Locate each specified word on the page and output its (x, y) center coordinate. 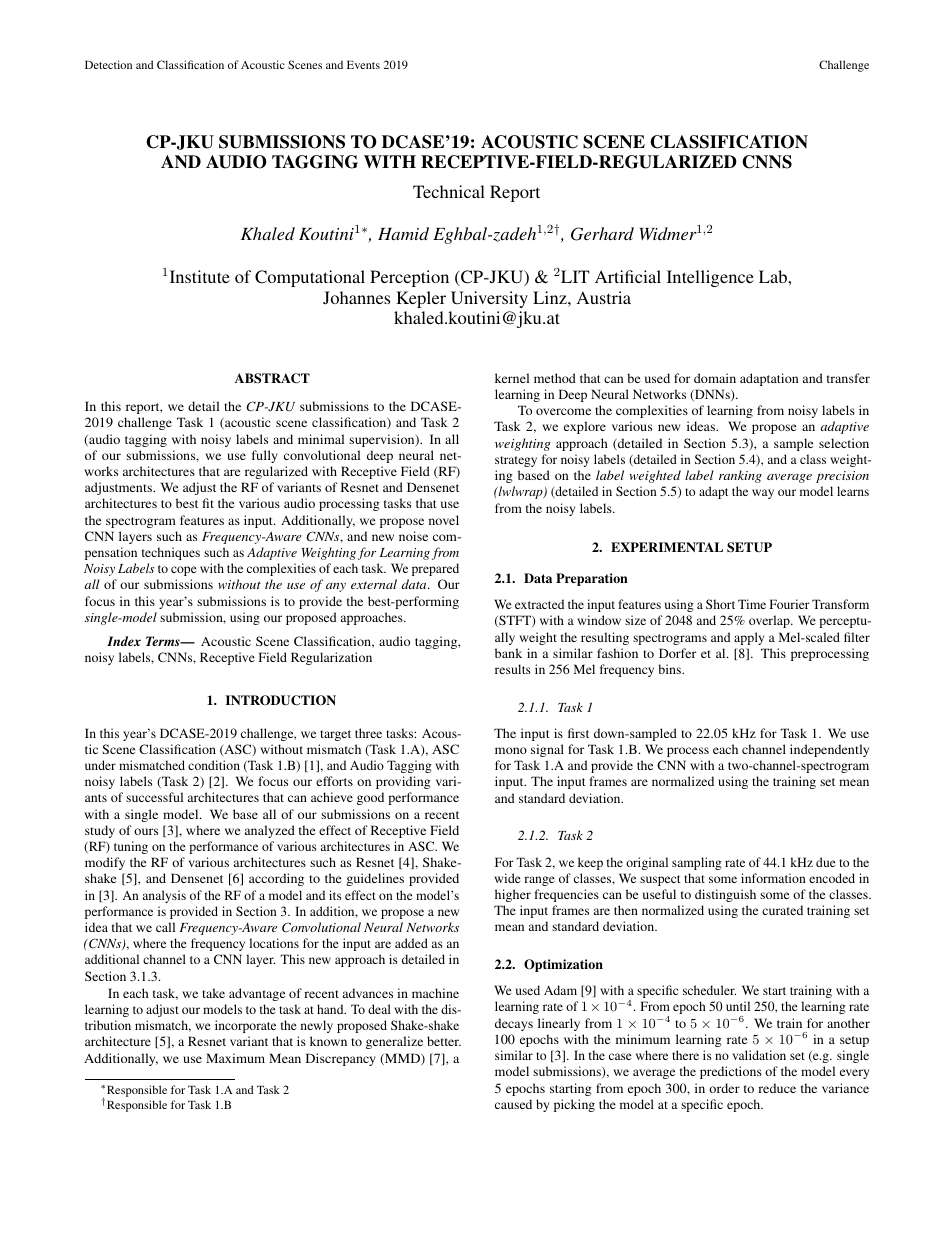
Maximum (235, 1058)
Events (363, 64)
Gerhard (602, 234)
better (444, 1041)
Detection (108, 64)
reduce (777, 1088)
